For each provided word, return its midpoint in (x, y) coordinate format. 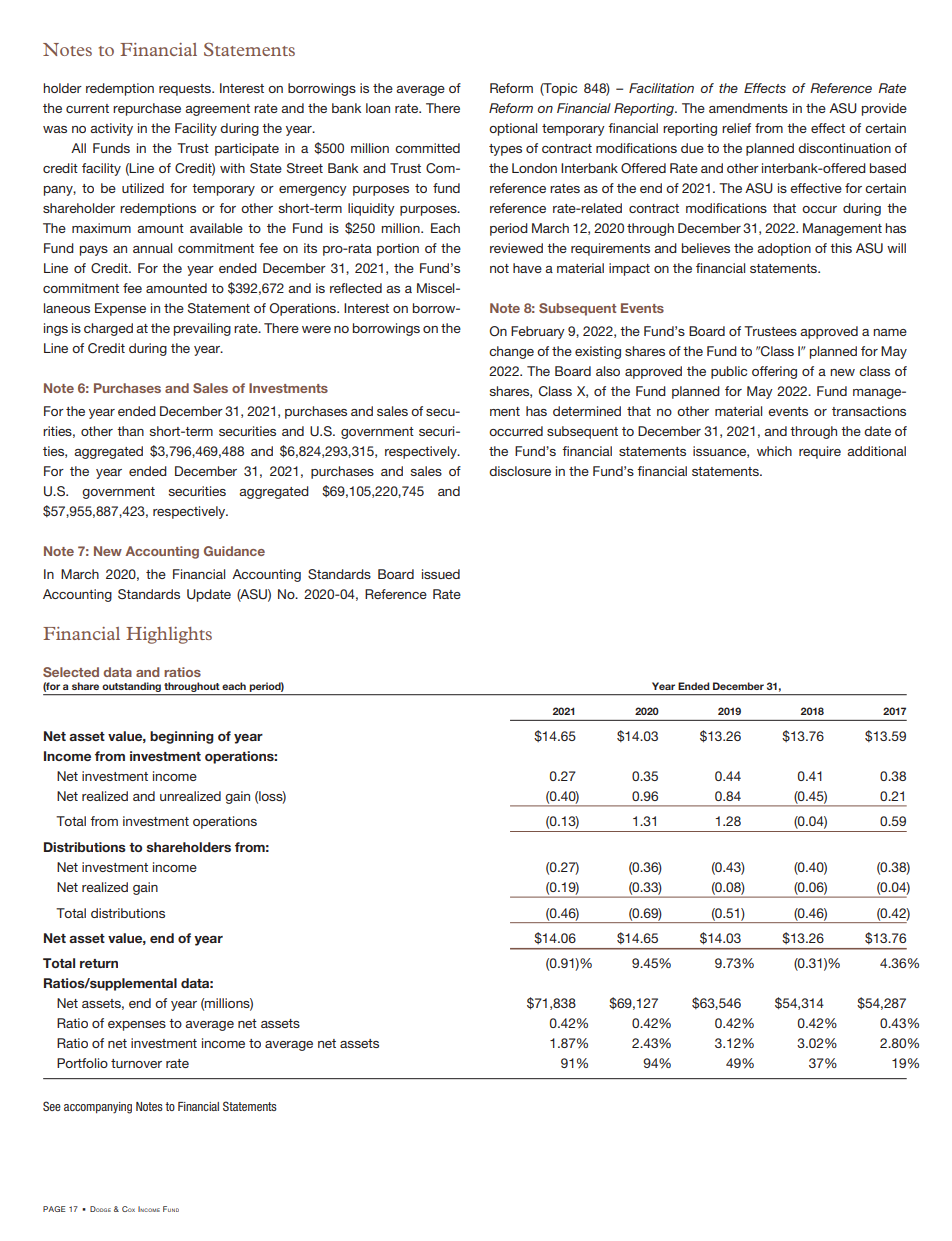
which (774, 451)
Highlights (169, 635)
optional (513, 129)
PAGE (54, 1209)
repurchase (147, 109)
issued (441, 574)
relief (736, 128)
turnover (136, 1063)
